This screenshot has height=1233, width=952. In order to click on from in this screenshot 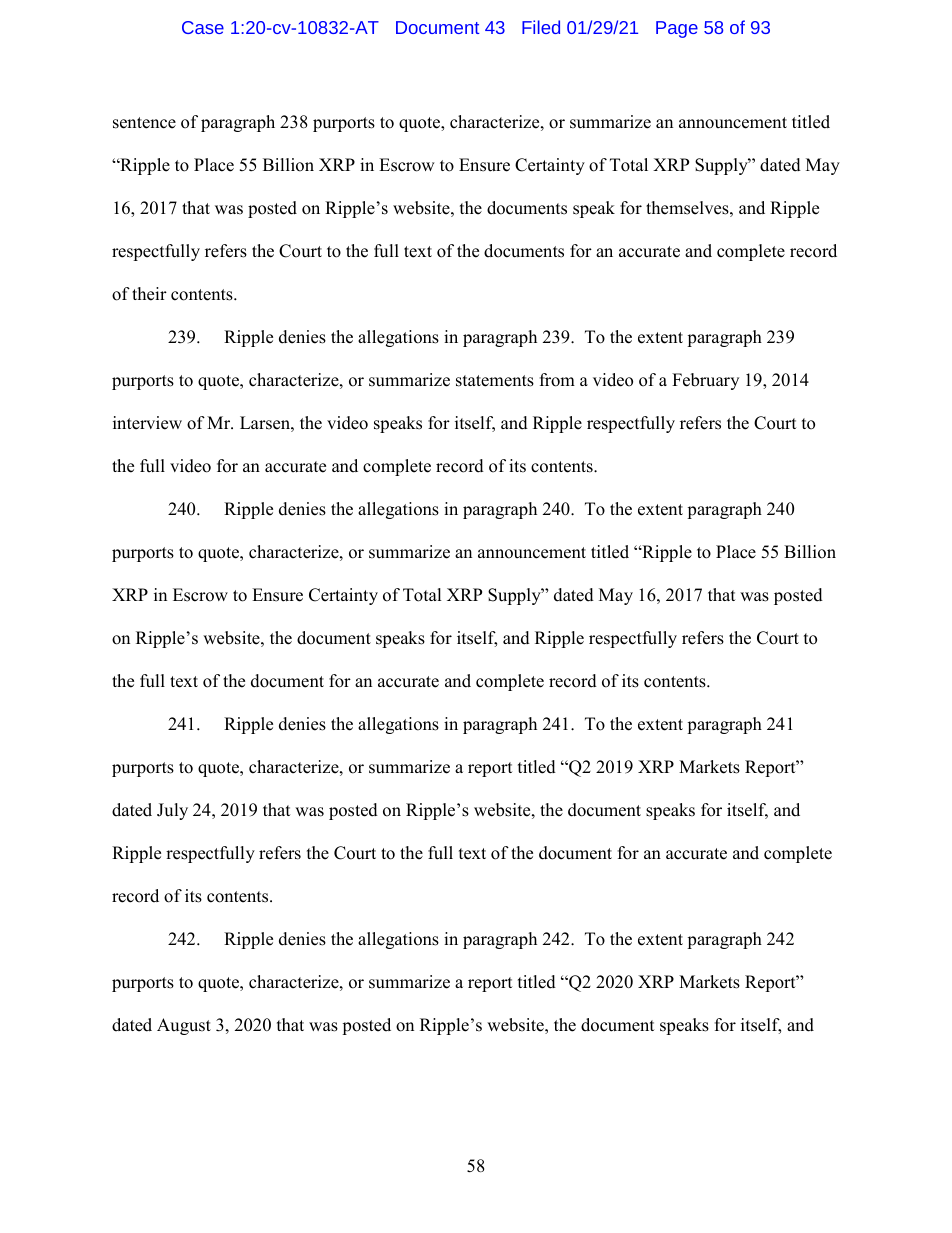, I will do `click(557, 380)`.
